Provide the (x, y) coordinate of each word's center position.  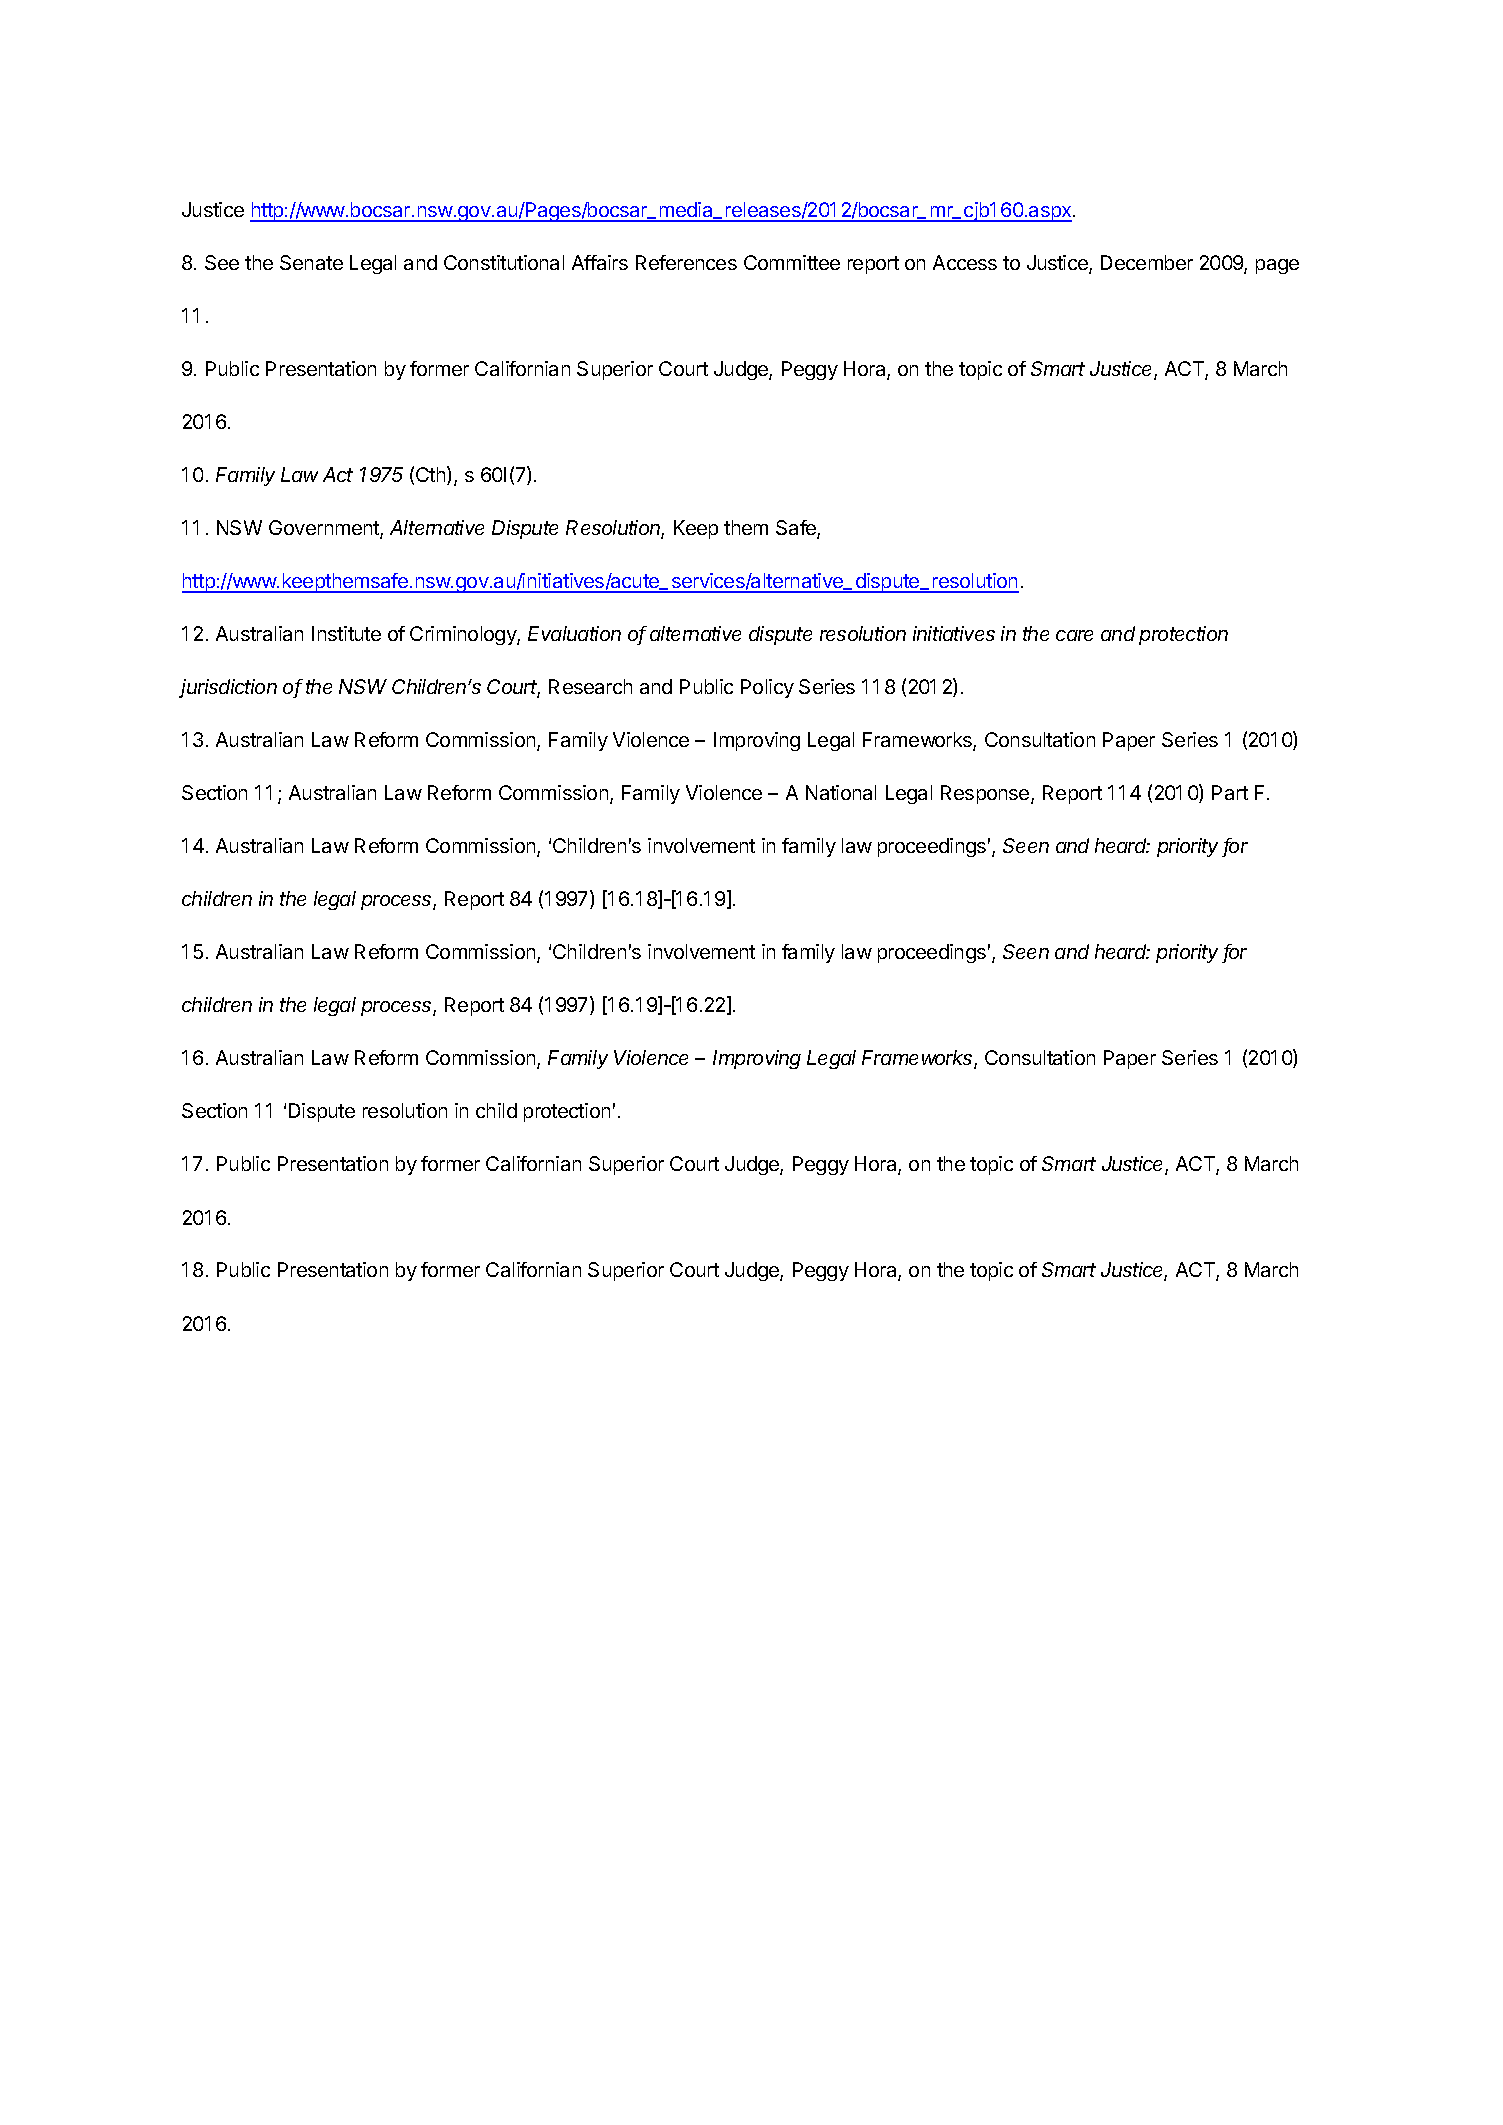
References (686, 262)
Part (1230, 792)
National (841, 792)
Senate (311, 262)
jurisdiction (228, 688)
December (1147, 262)
